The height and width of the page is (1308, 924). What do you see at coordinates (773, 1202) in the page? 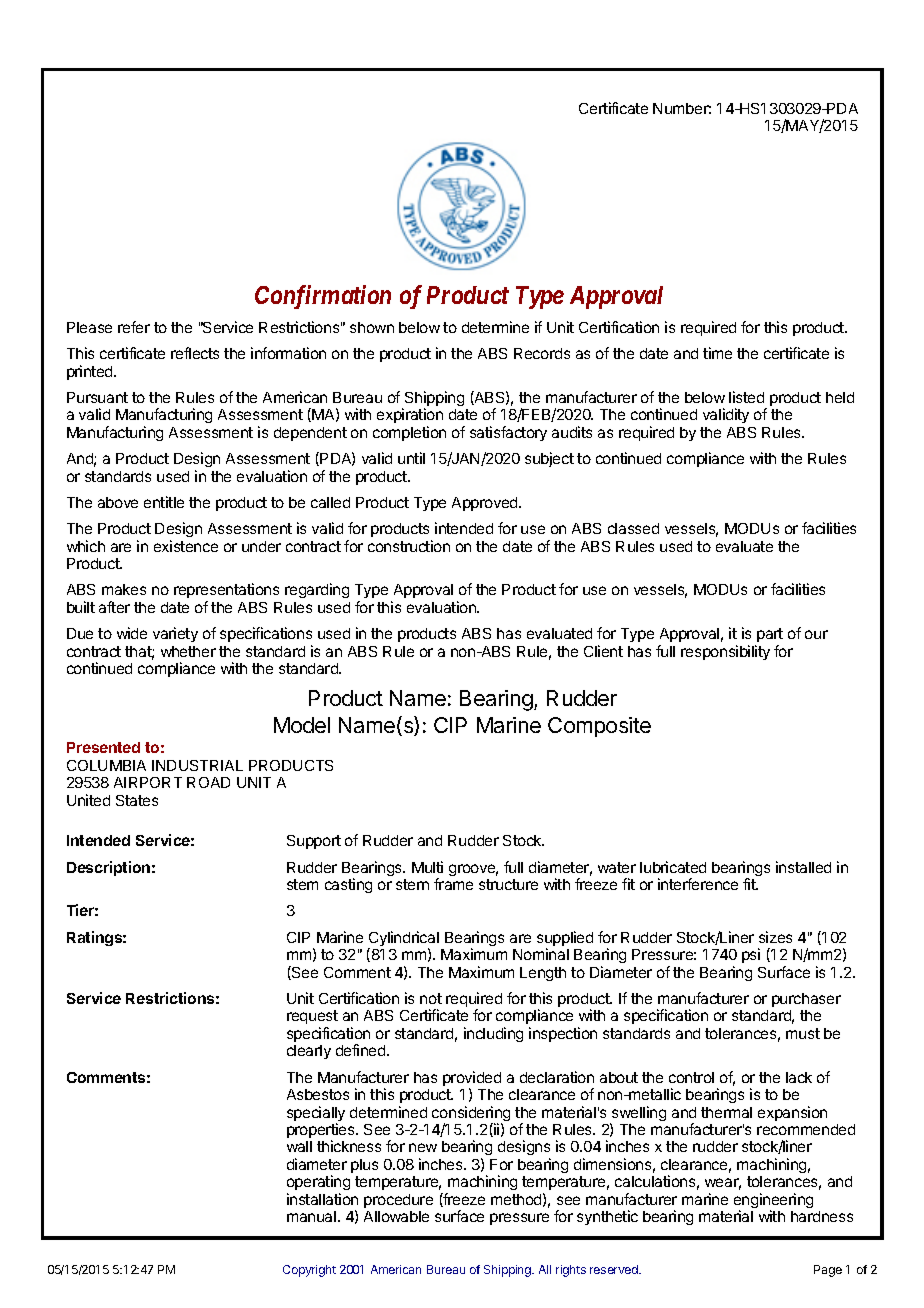
I see `engineering` at bounding box center [773, 1202].
